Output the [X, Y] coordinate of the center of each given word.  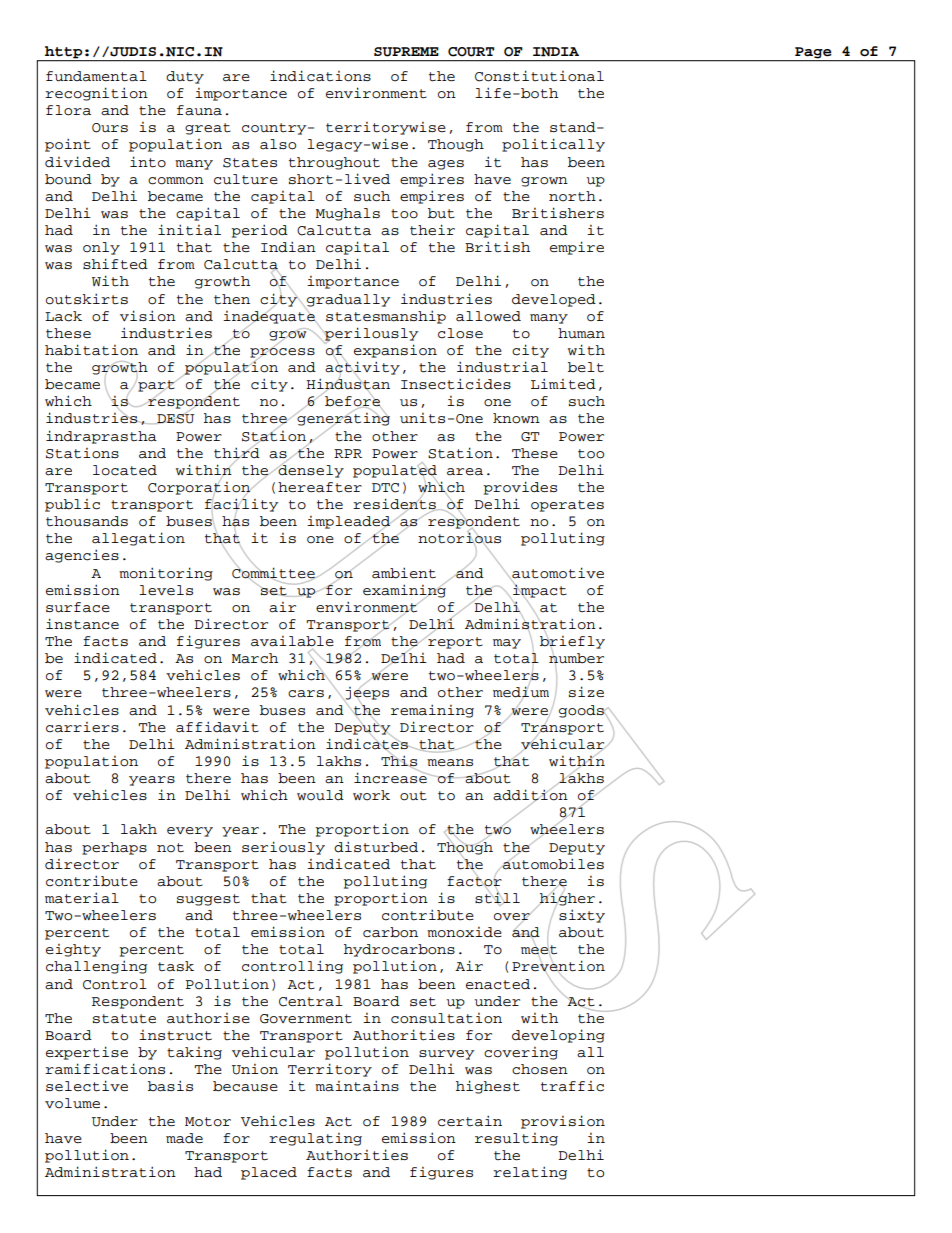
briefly [572, 642]
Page [813, 52]
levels [166, 590]
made [184, 1138]
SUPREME [406, 52]
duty [185, 77]
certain [470, 1121]
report [454, 642]
